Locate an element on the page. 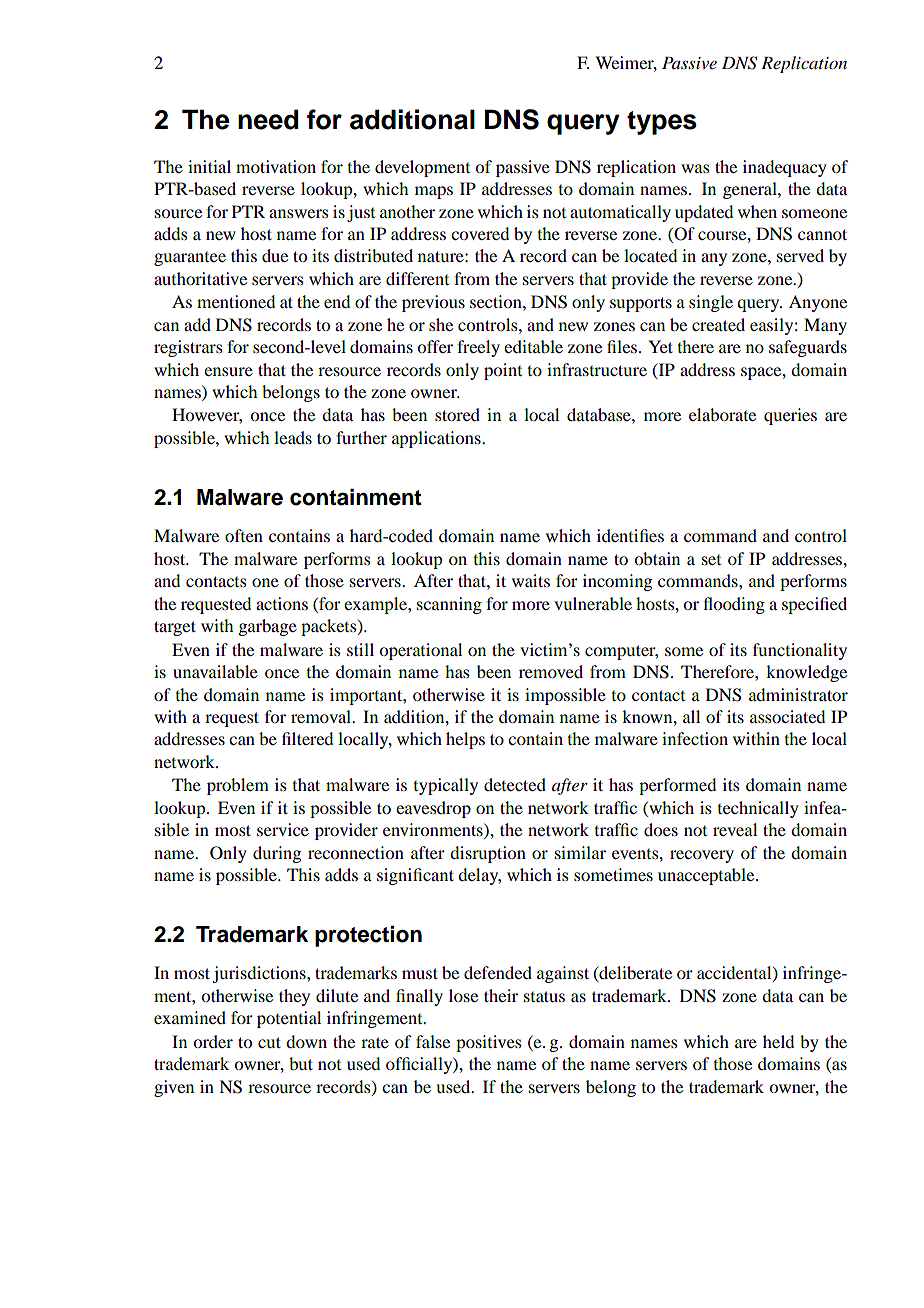 This image has width=924, height=1308. waits is located at coordinates (531, 580).
